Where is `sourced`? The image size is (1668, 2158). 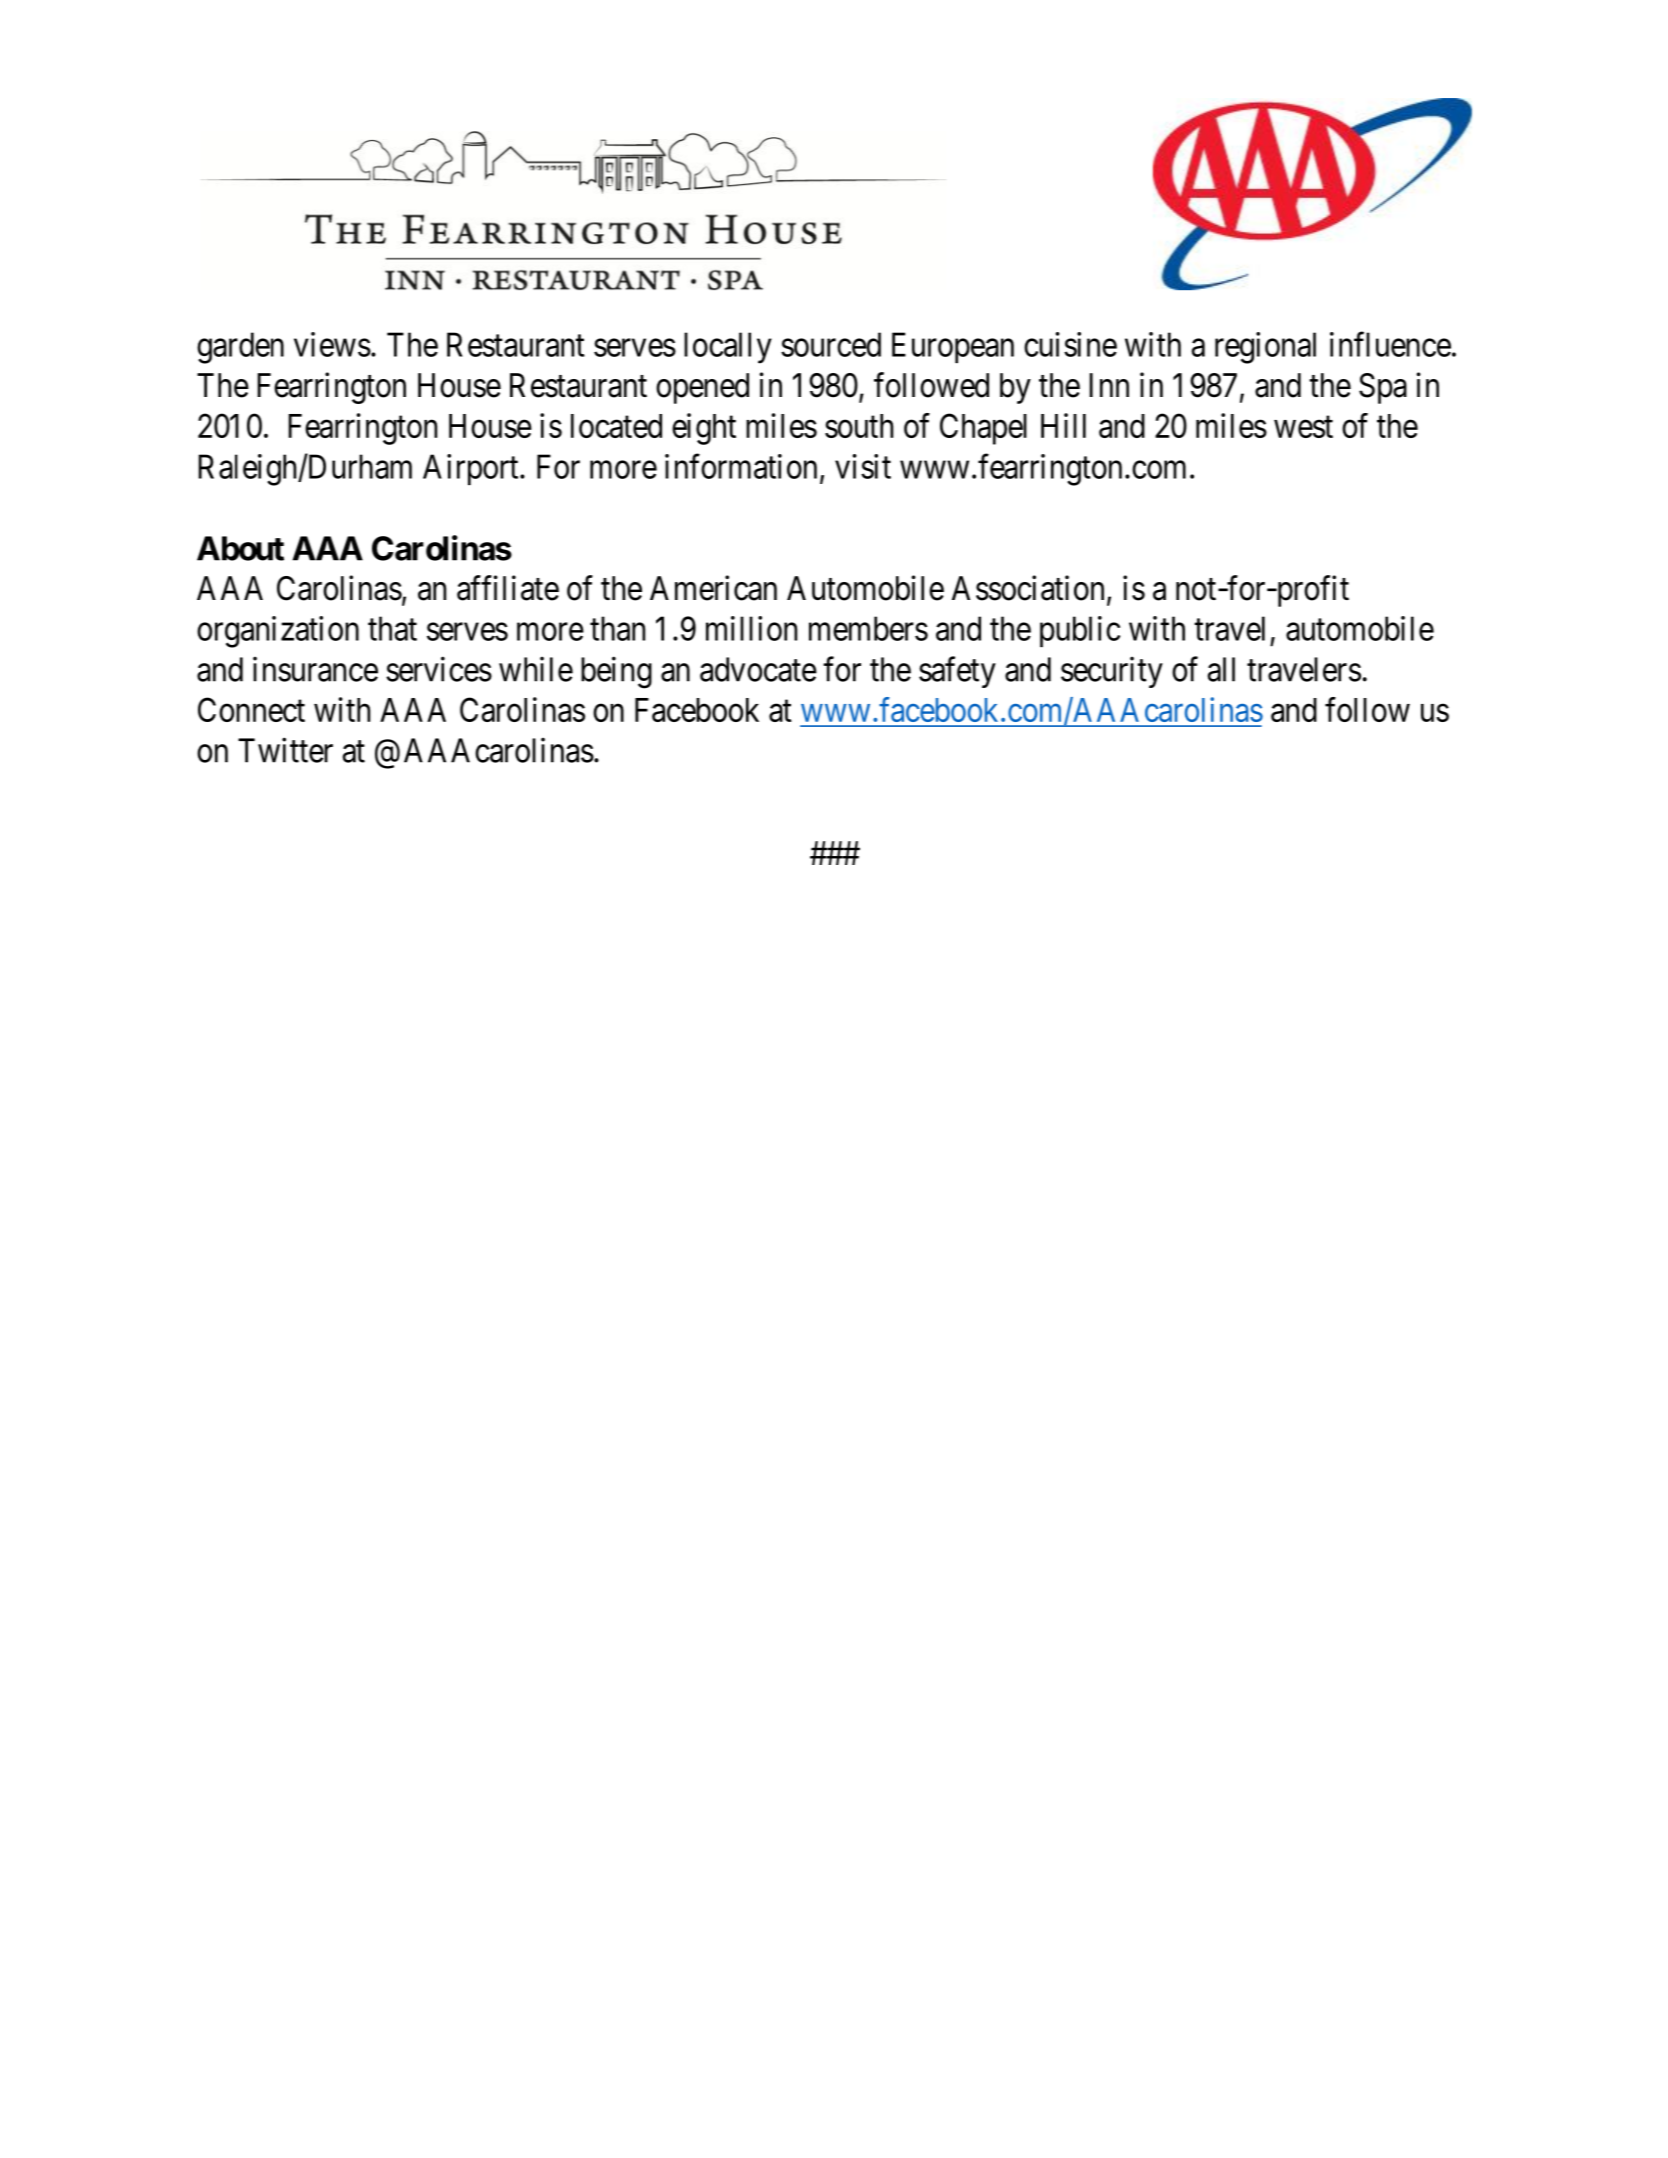 sourced is located at coordinates (831, 344).
